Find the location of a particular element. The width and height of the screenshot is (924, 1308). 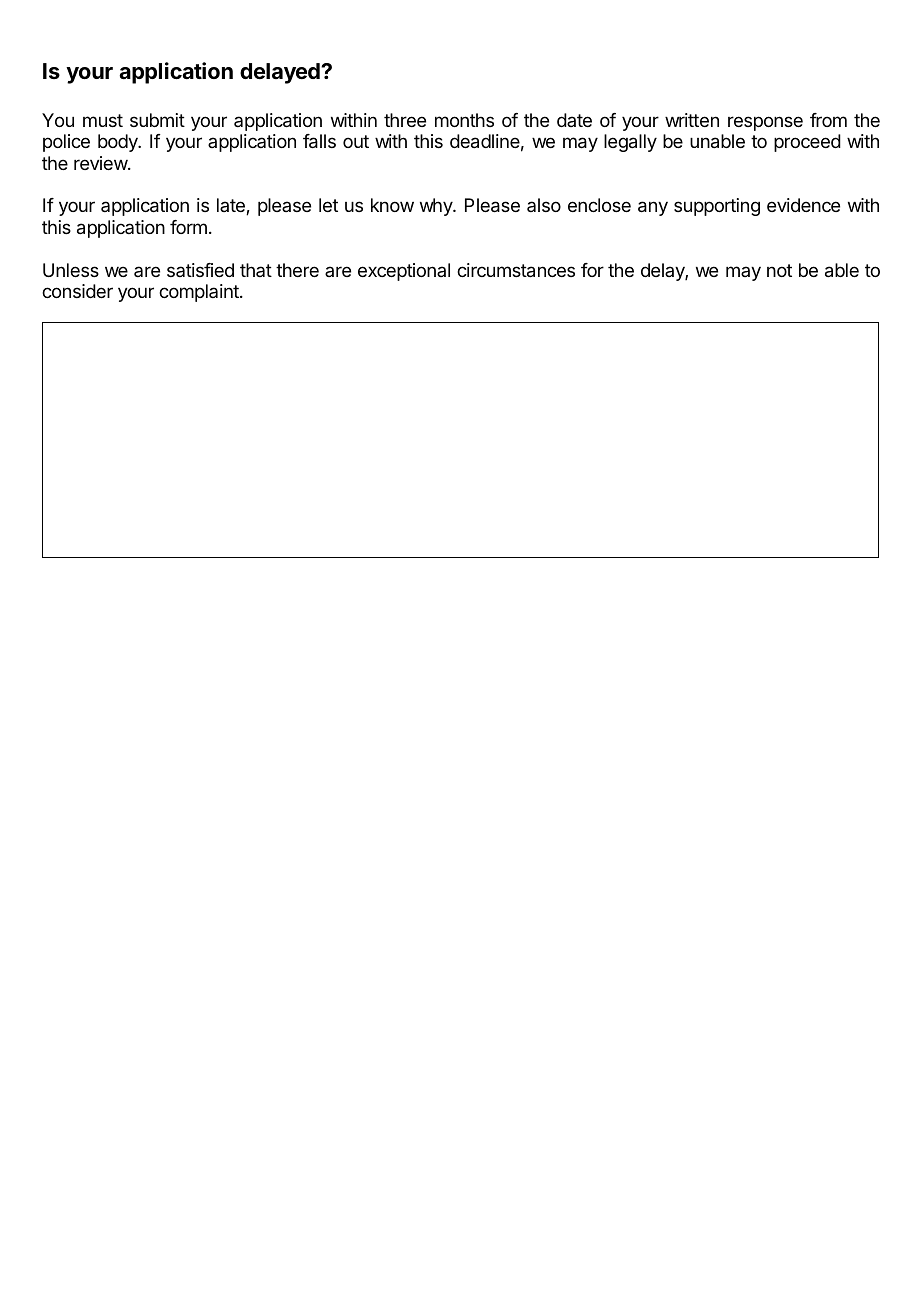

not is located at coordinates (779, 270).
